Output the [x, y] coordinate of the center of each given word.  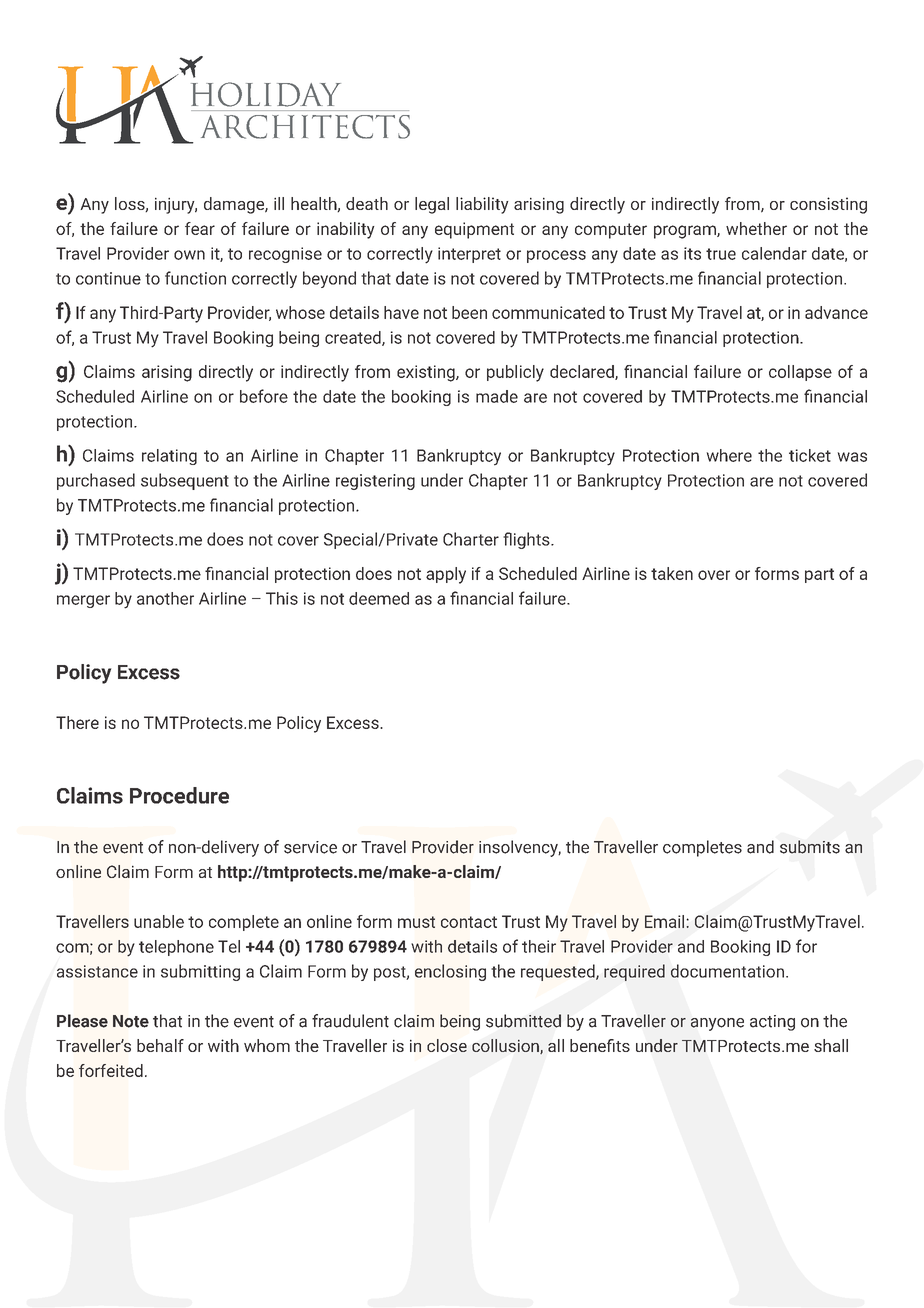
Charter [471, 539]
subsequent [185, 481]
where [729, 455]
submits [810, 847]
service [310, 847]
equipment [474, 230]
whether [756, 228]
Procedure [179, 795]
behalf [160, 1045]
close [447, 1045]
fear [200, 228]
